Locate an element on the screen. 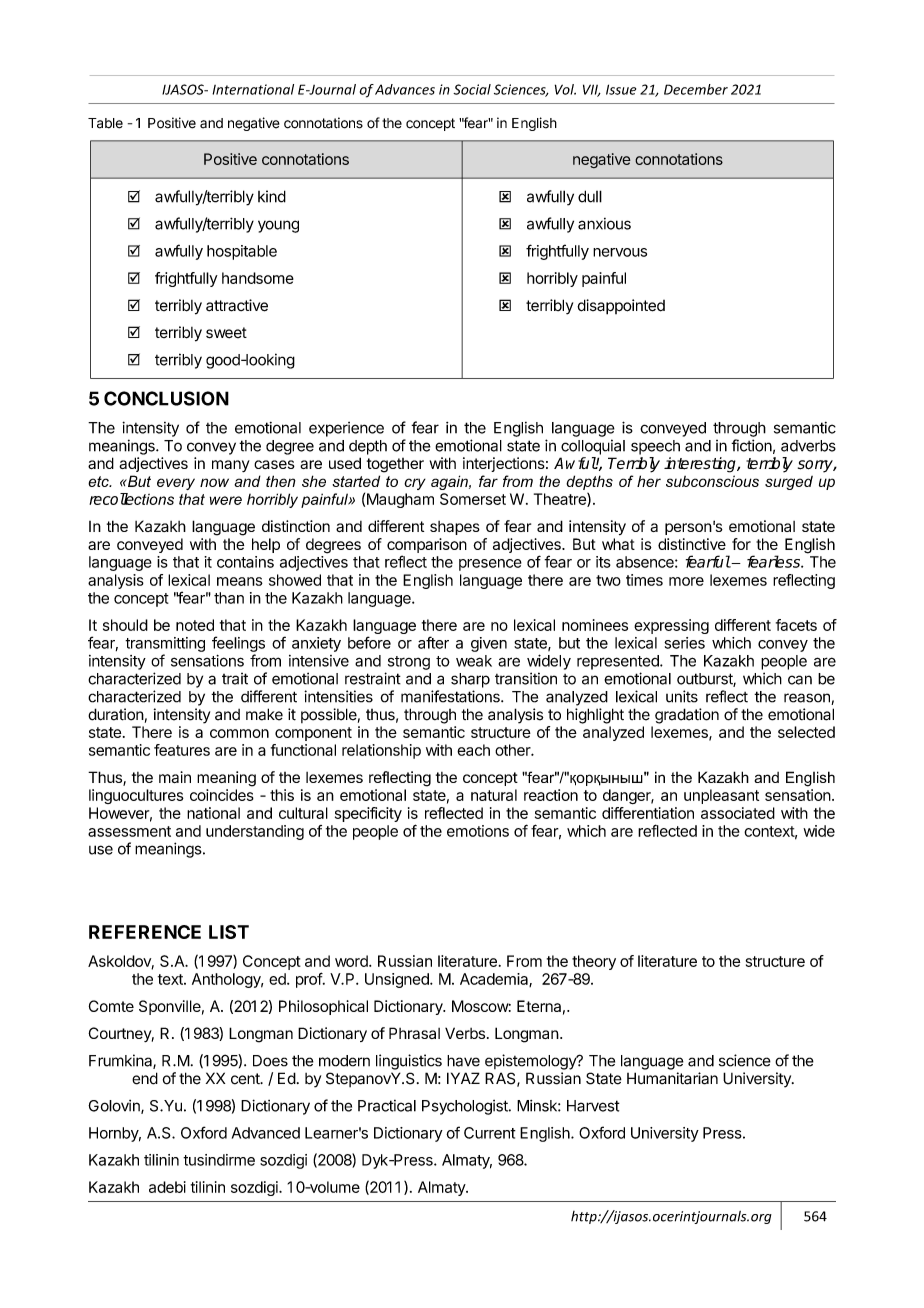 This screenshot has height=1308, width=924. each is located at coordinates (473, 750).
